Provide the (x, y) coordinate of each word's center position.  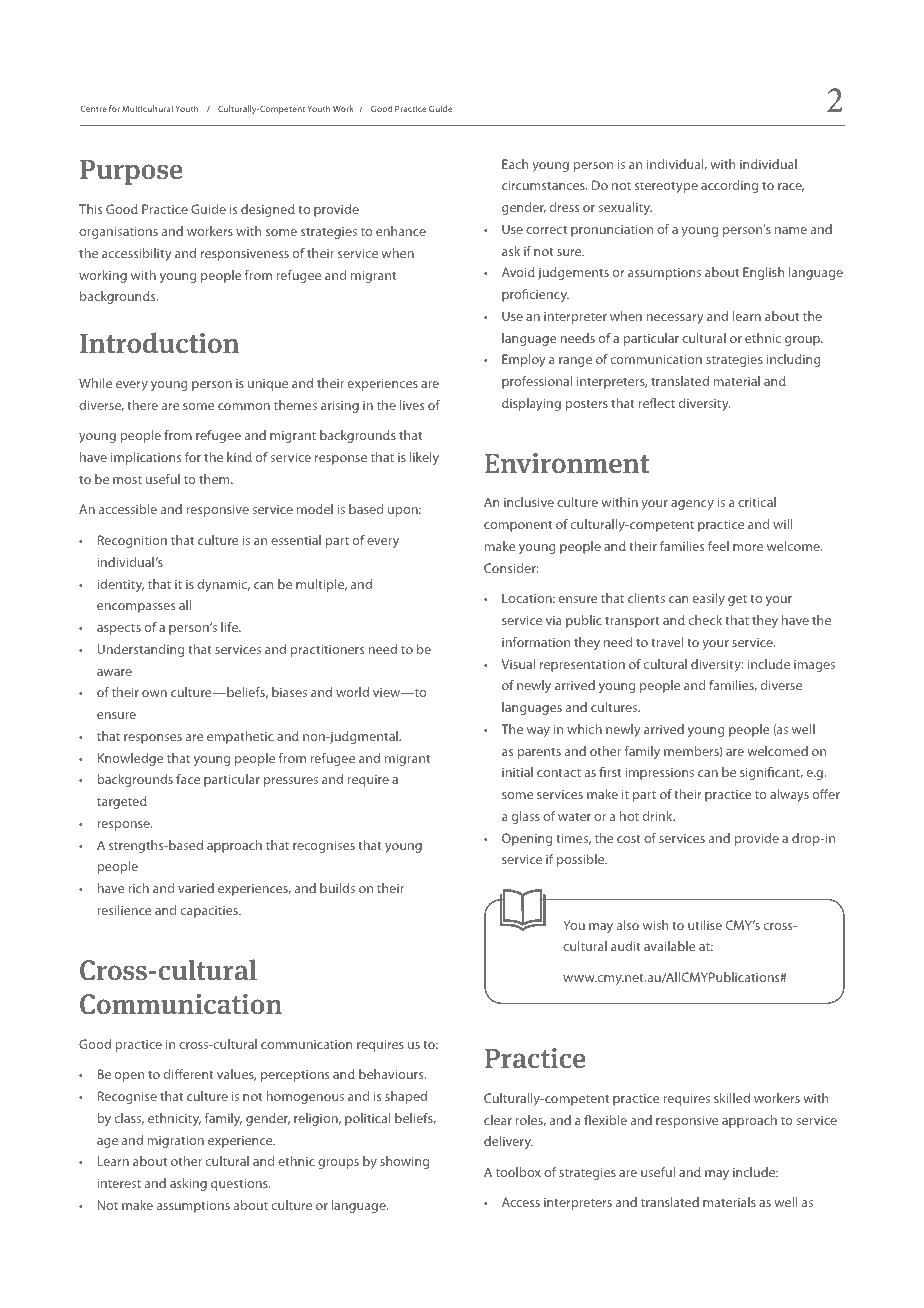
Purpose (131, 172)
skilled (732, 1098)
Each (515, 164)
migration (176, 1141)
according (729, 186)
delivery (508, 1142)
